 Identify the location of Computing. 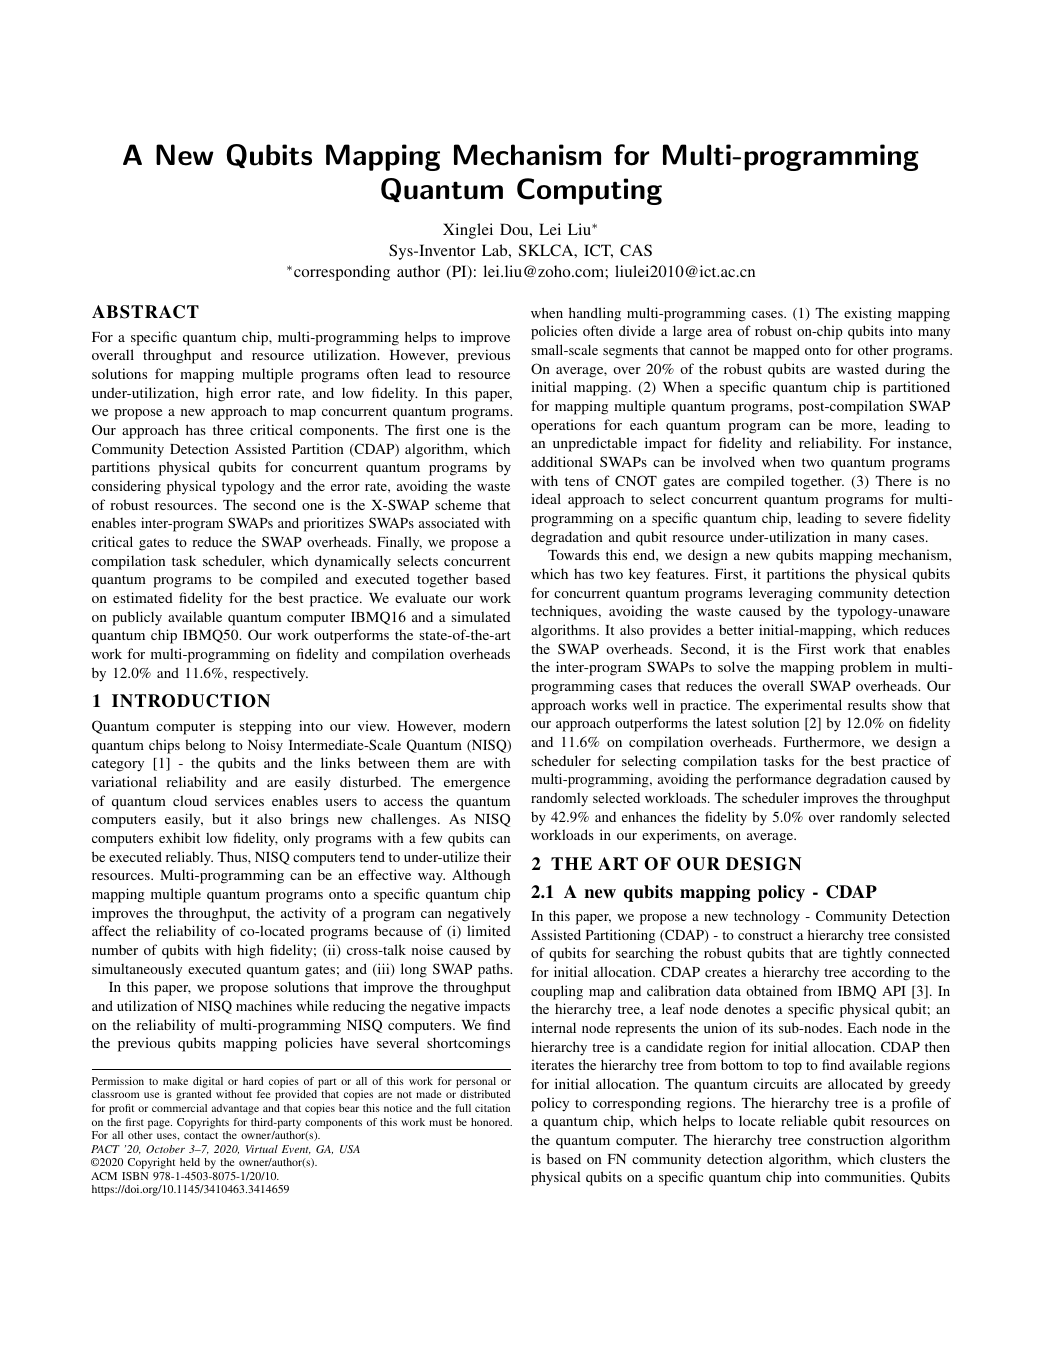
(589, 191).
